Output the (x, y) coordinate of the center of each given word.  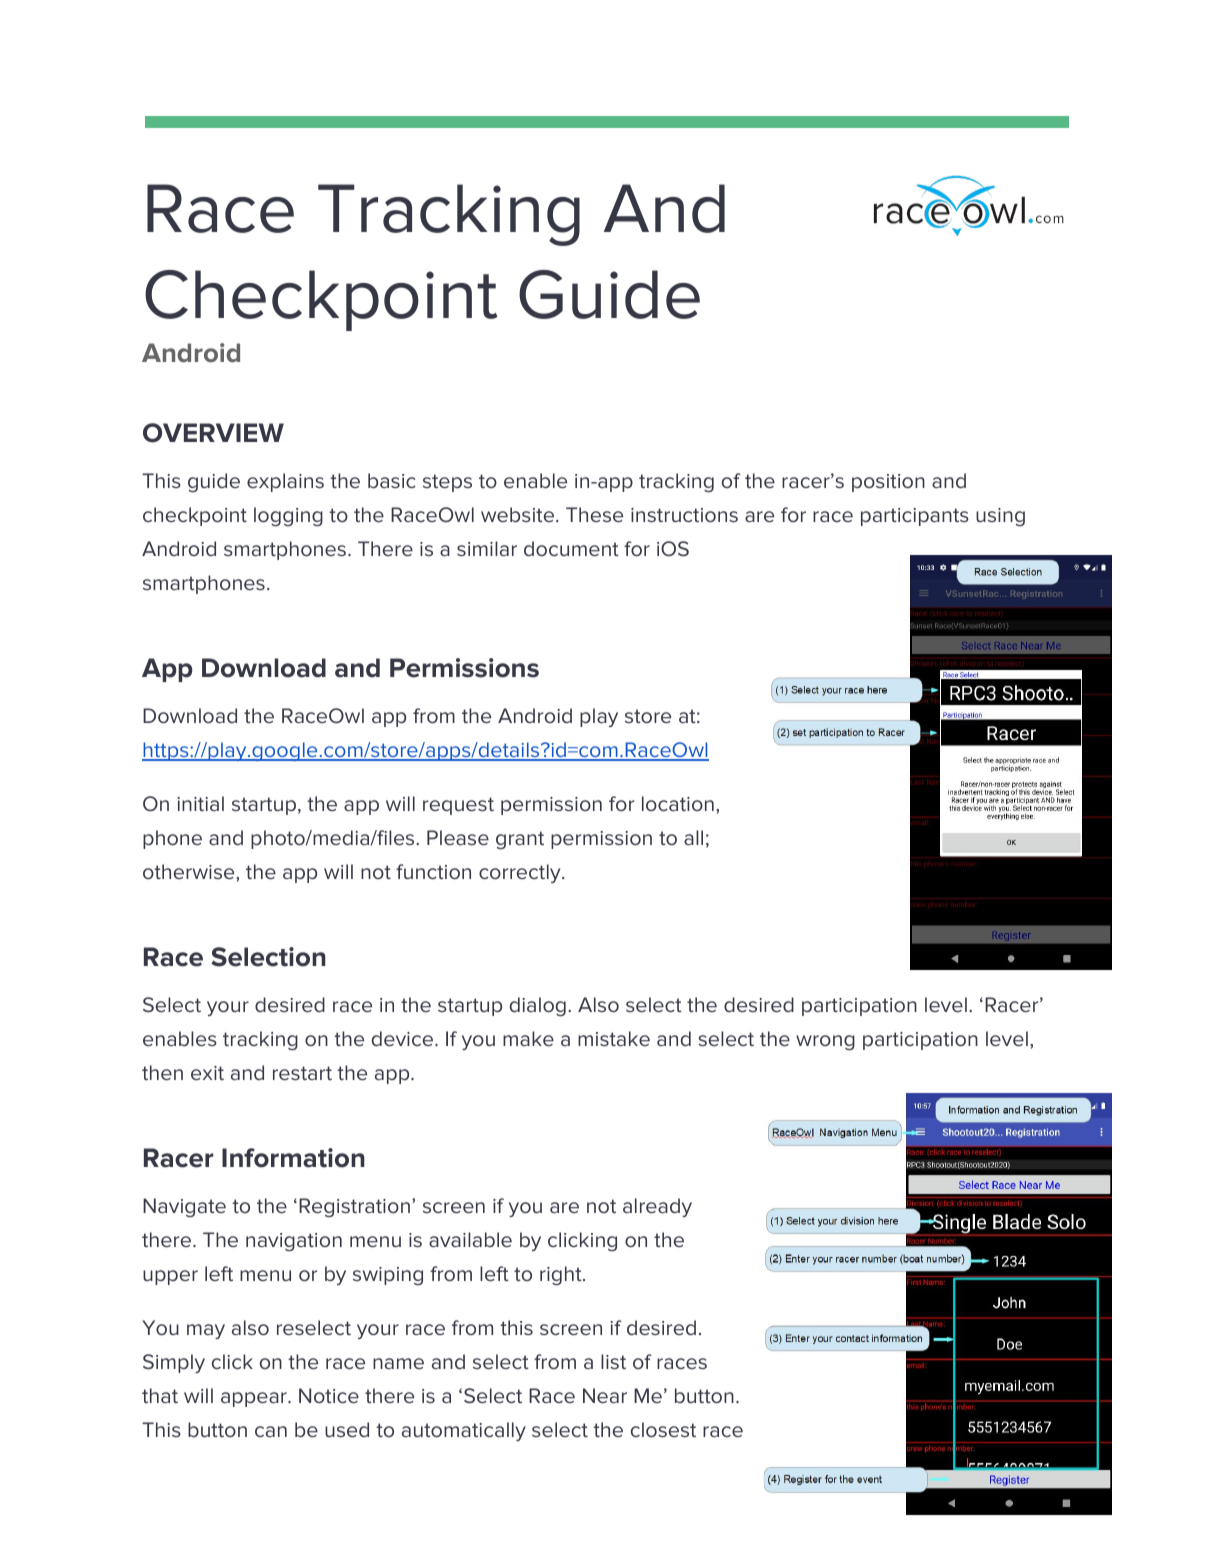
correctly (521, 873)
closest (663, 1430)
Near (605, 1395)
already (657, 1207)
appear (255, 1399)
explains (285, 482)
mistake (614, 1038)
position (888, 483)
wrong (825, 1042)
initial (200, 803)
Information (293, 1158)
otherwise (190, 872)
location (678, 803)
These (594, 515)
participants (915, 517)
